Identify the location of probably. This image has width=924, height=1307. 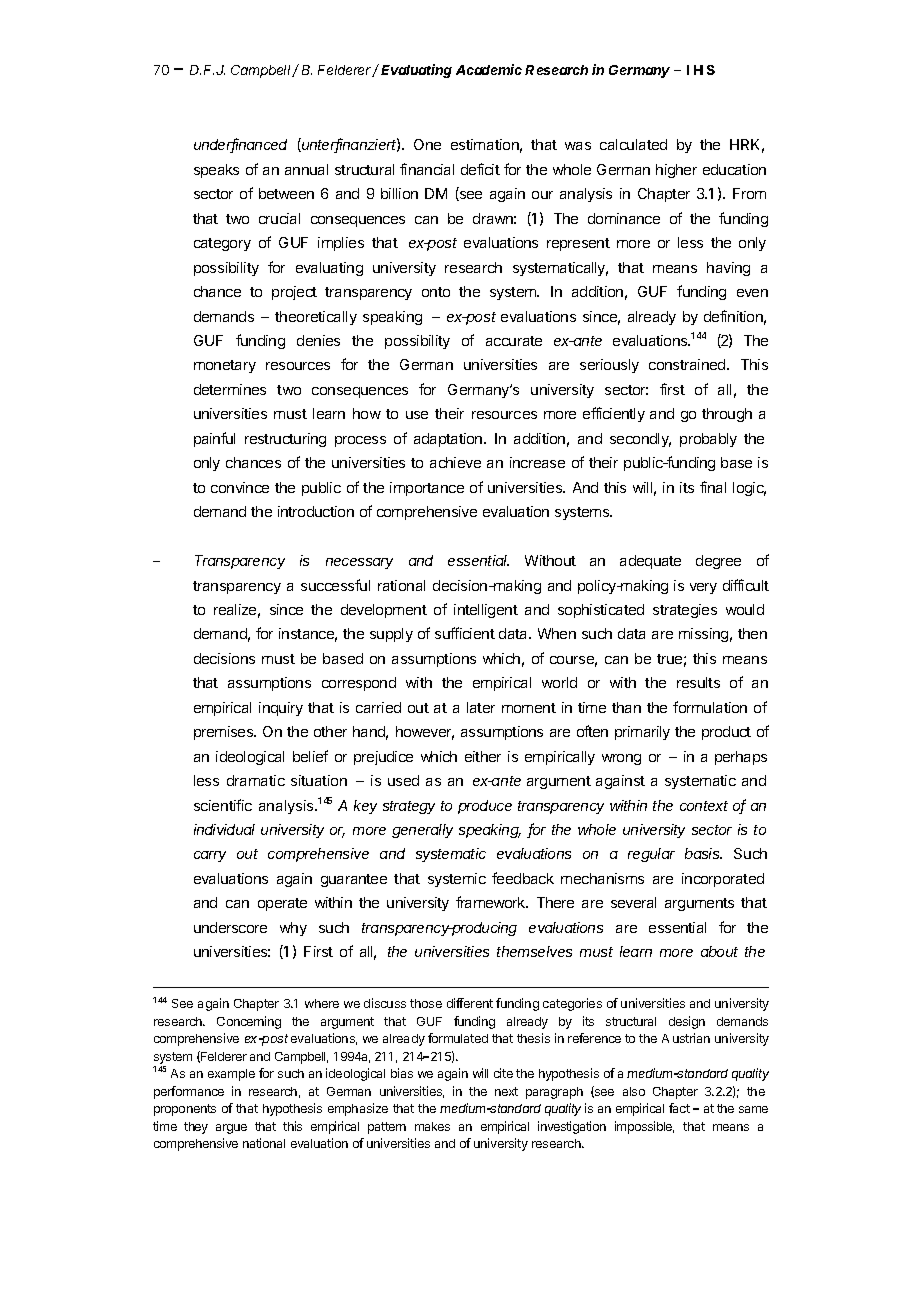
(708, 440).
